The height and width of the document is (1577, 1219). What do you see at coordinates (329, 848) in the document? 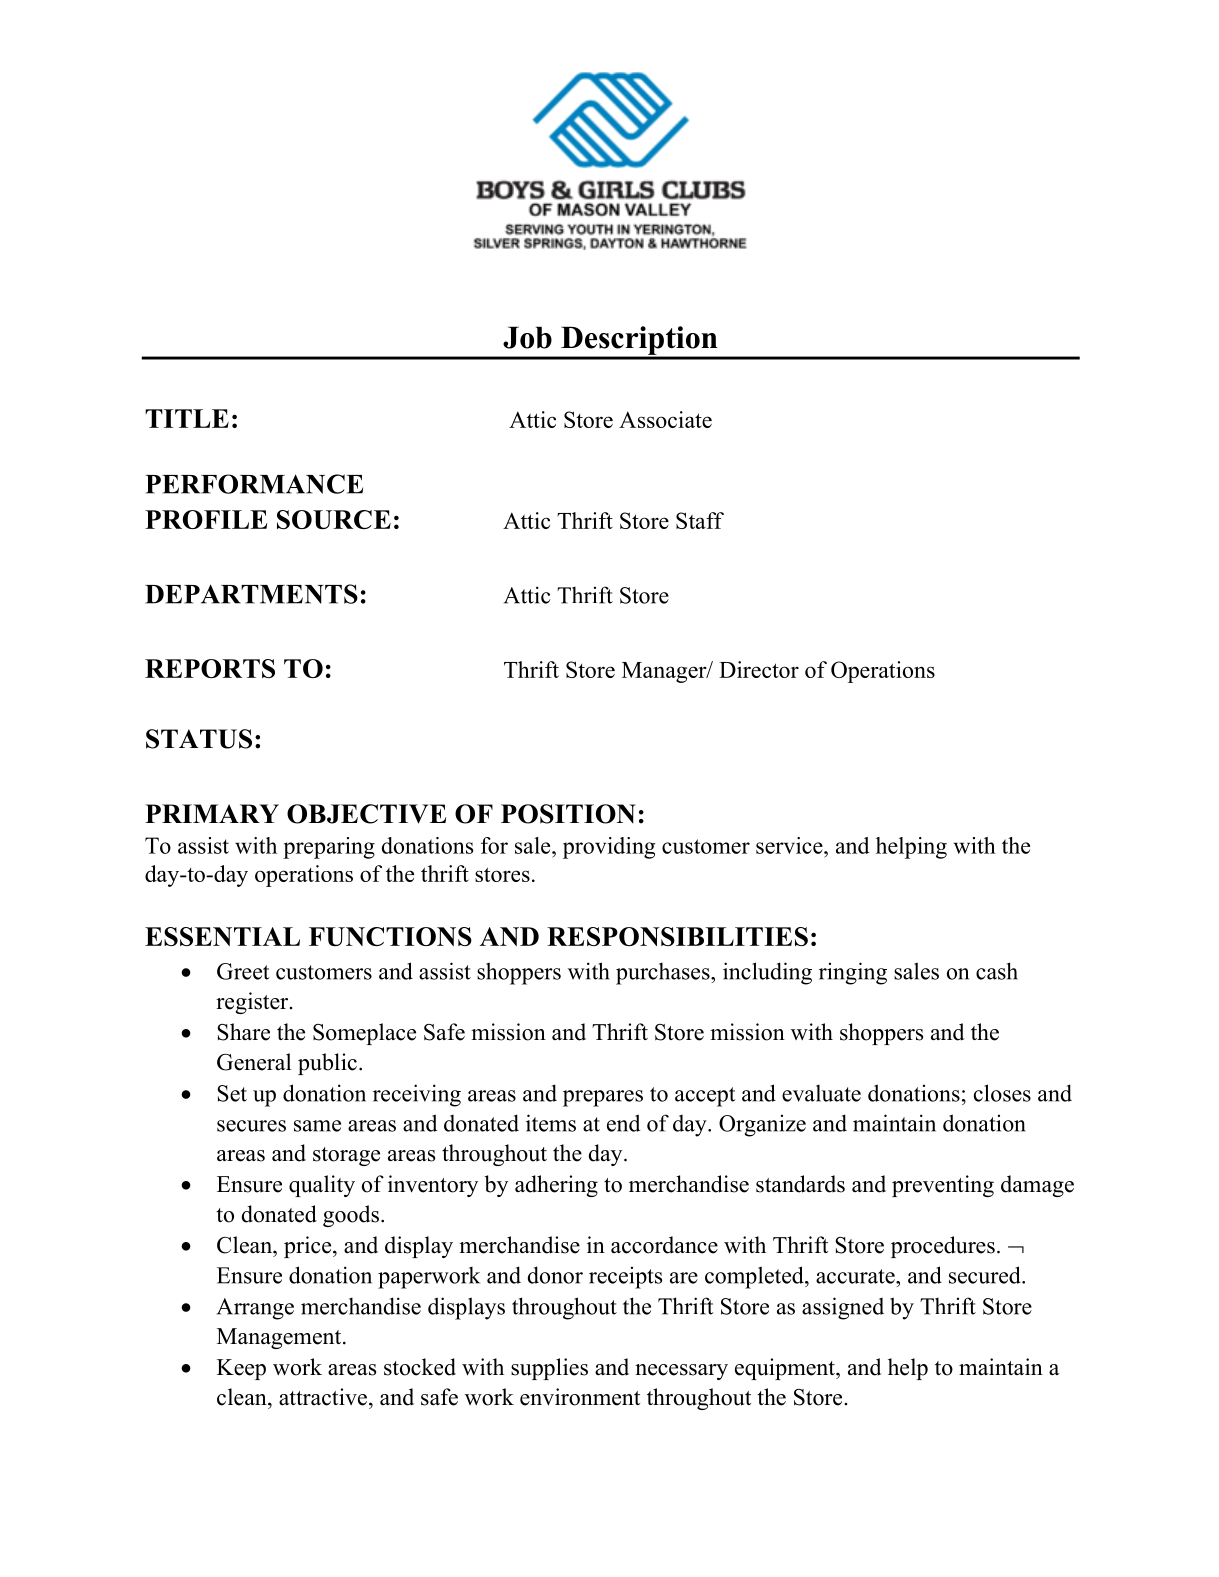
I see `preparing` at bounding box center [329, 848].
